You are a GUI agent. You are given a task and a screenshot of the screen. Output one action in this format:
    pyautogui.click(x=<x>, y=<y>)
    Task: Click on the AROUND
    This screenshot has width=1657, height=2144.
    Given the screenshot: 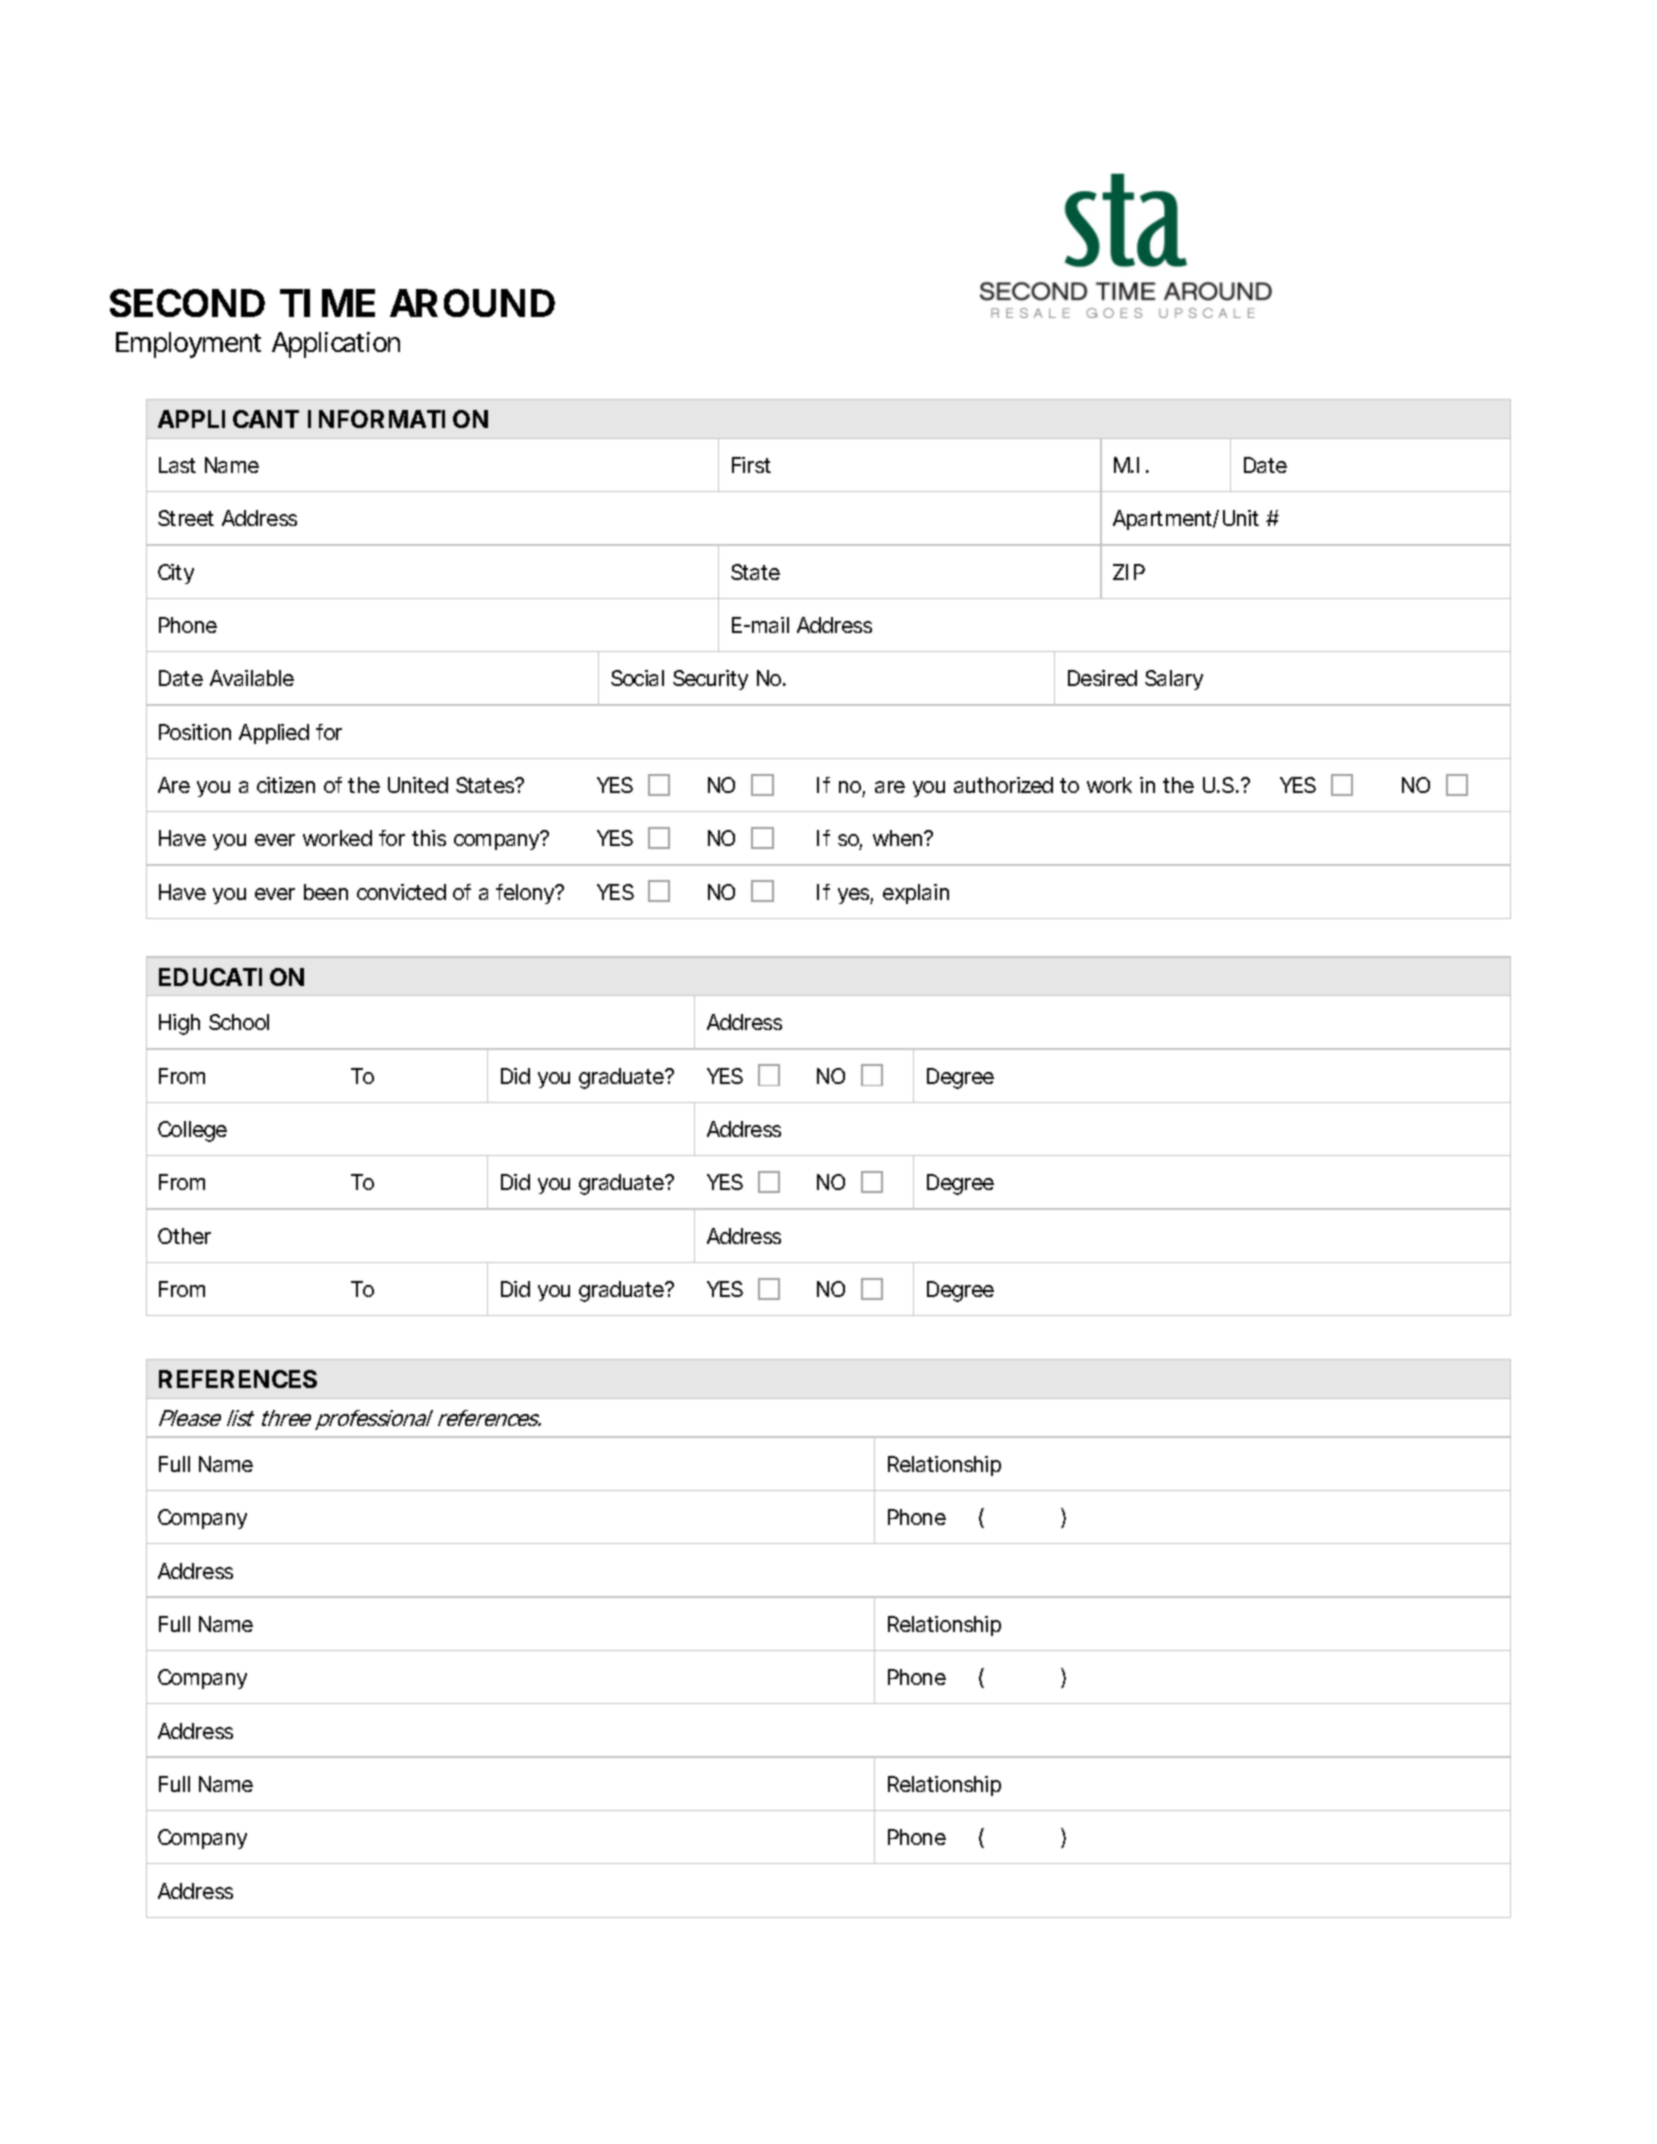 What is the action you would take?
    pyautogui.click(x=472, y=303)
